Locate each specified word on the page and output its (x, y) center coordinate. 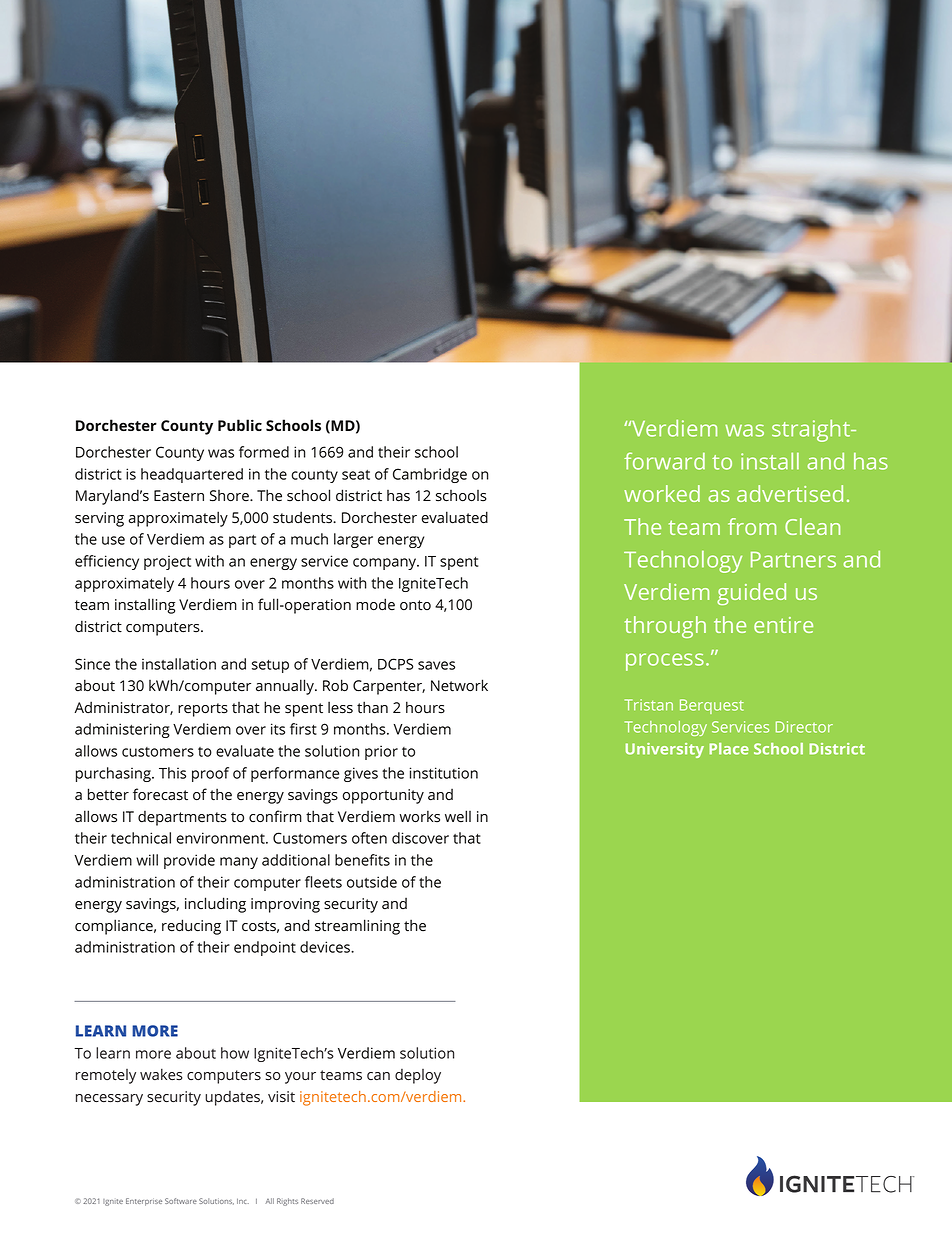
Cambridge (430, 475)
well (458, 816)
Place (729, 749)
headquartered (192, 475)
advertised (790, 493)
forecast (160, 794)
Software (181, 1201)
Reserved (317, 1201)
